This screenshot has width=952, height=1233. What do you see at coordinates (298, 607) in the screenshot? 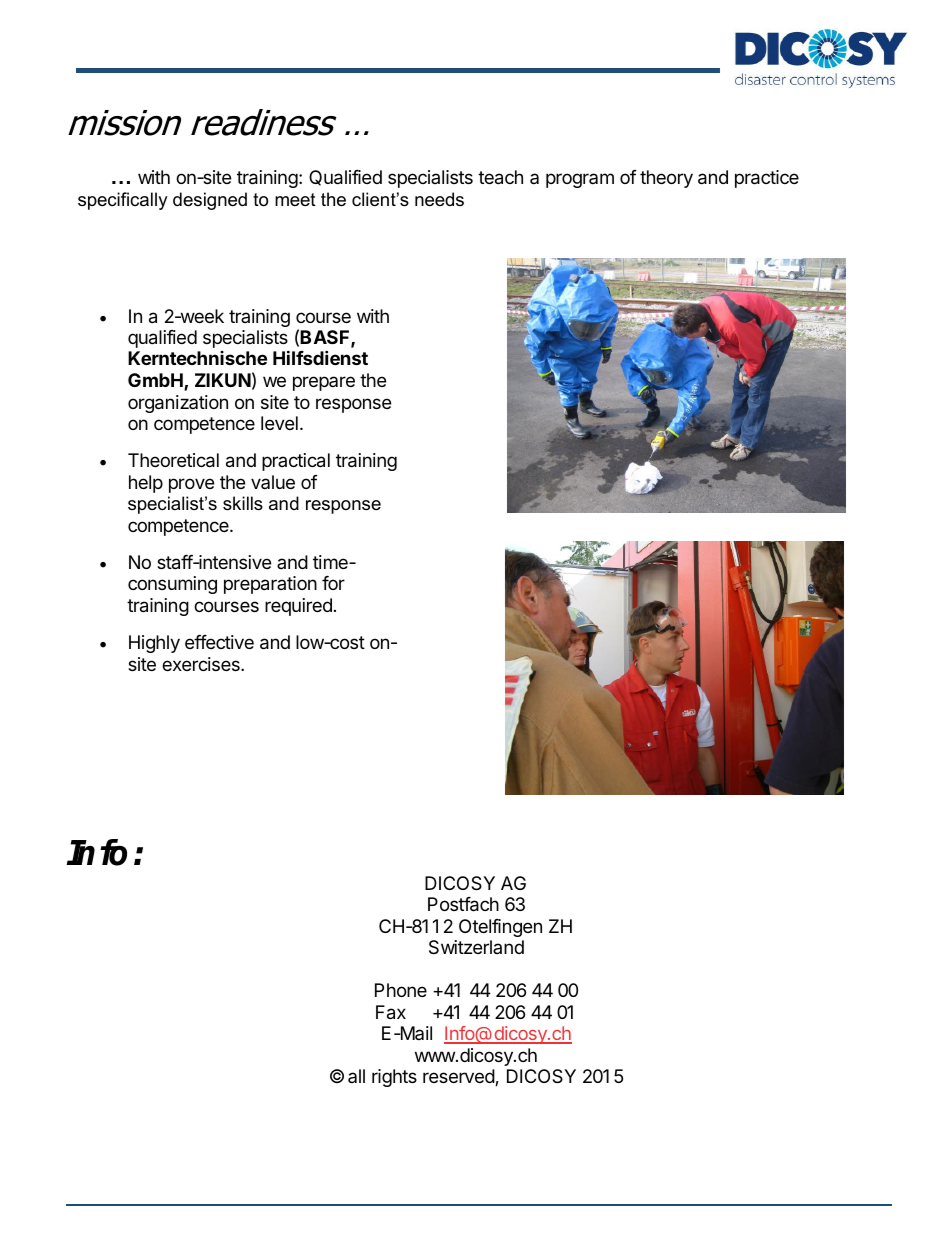
I see `required` at bounding box center [298, 607].
